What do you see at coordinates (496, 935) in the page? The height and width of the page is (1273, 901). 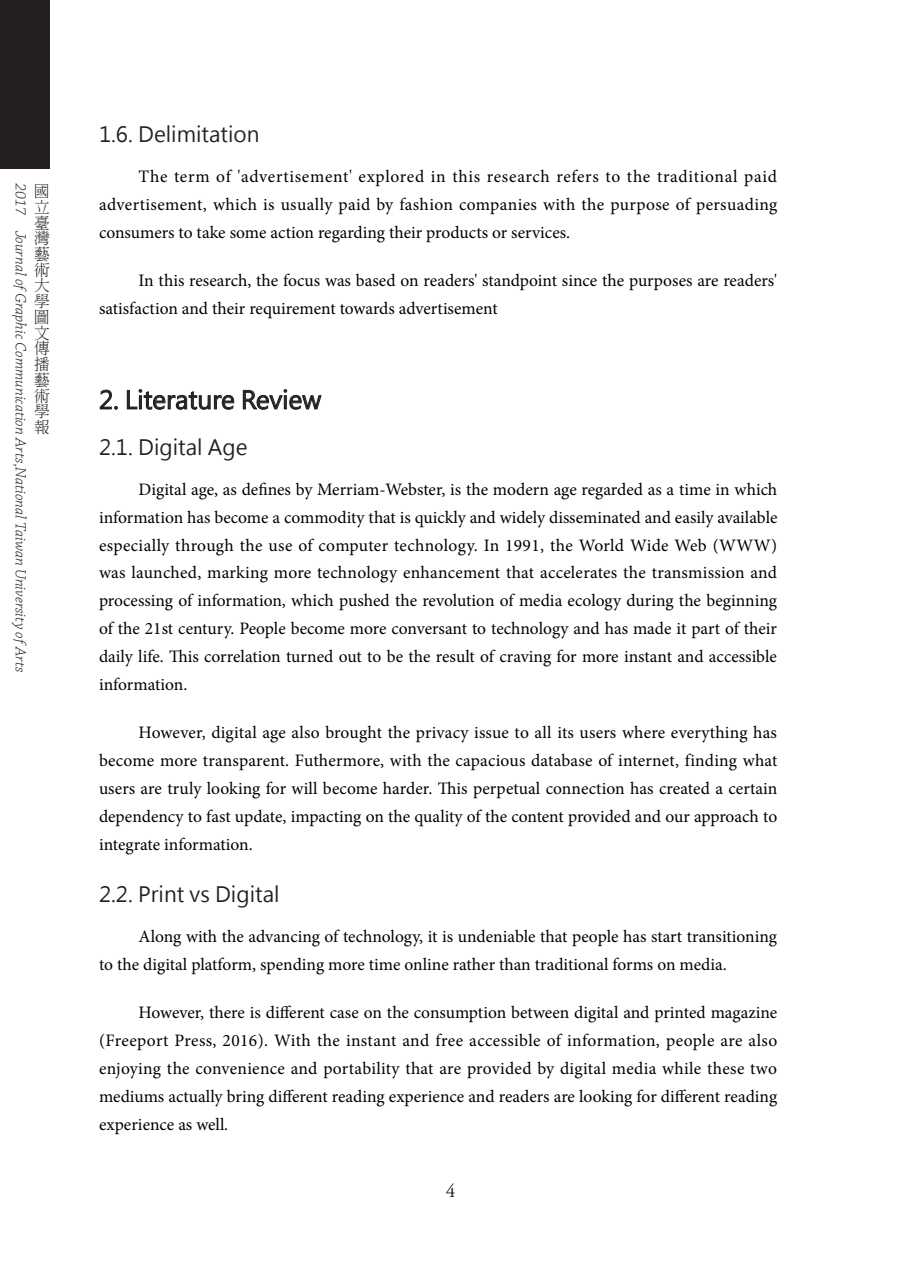 I see `undeniable` at bounding box center [496, 935].
